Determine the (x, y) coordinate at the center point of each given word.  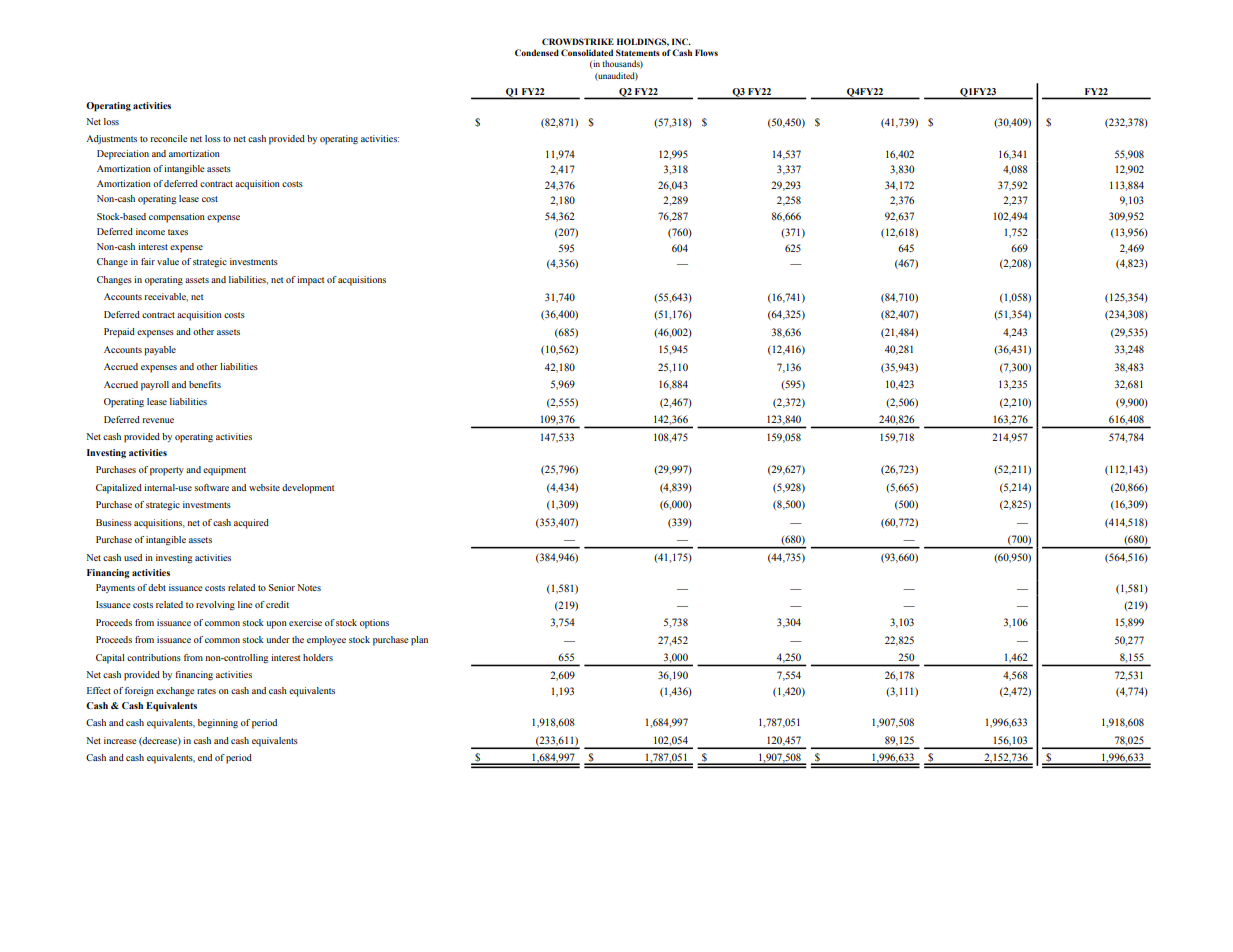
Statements (638, 52)
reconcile (169, 138)
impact (311, 281)
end (205, 757)
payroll (155, 386)
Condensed (537, 52)
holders (318, 657)
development (308, 489)
